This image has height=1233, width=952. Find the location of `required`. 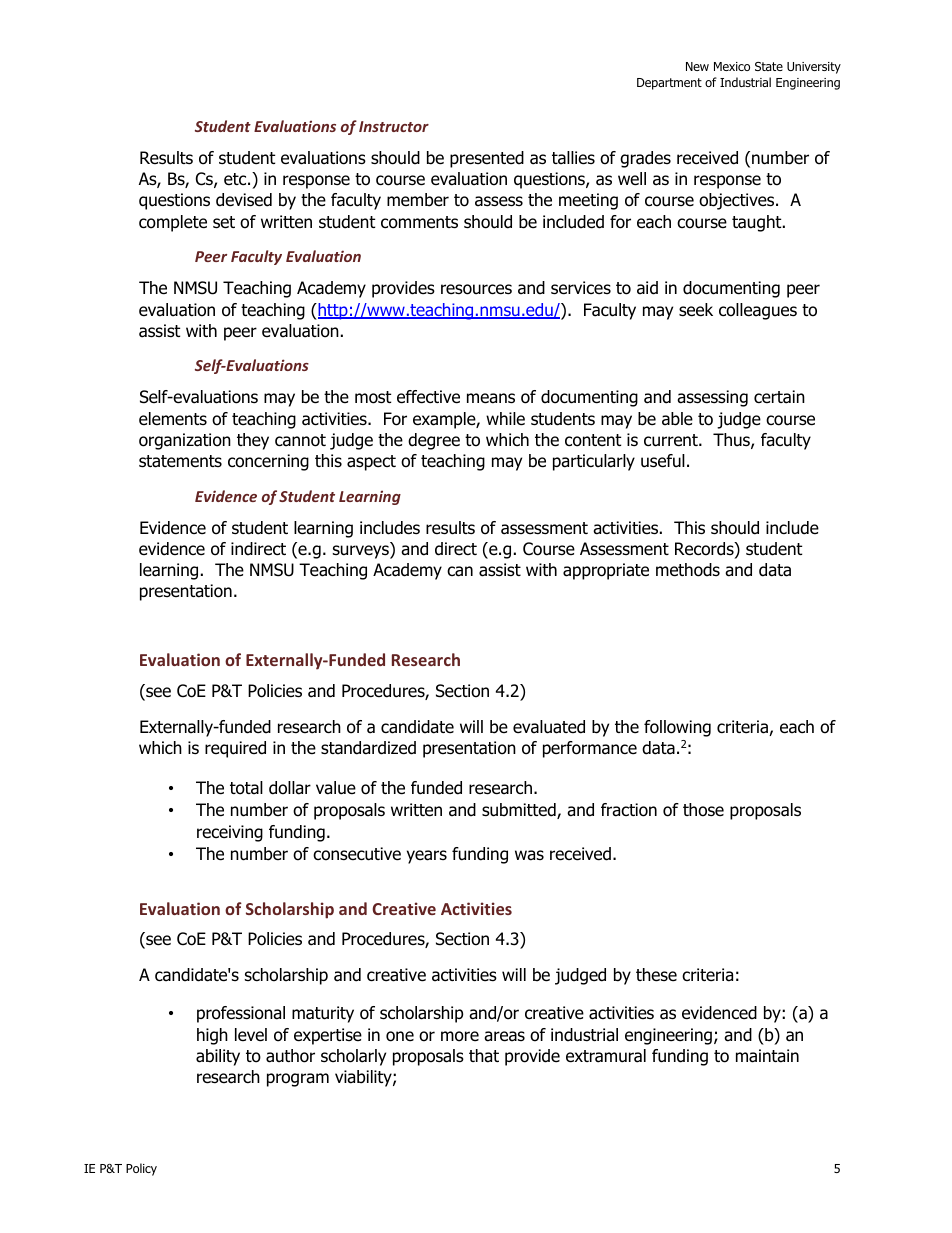

required is located at coordinates (235, 749).
